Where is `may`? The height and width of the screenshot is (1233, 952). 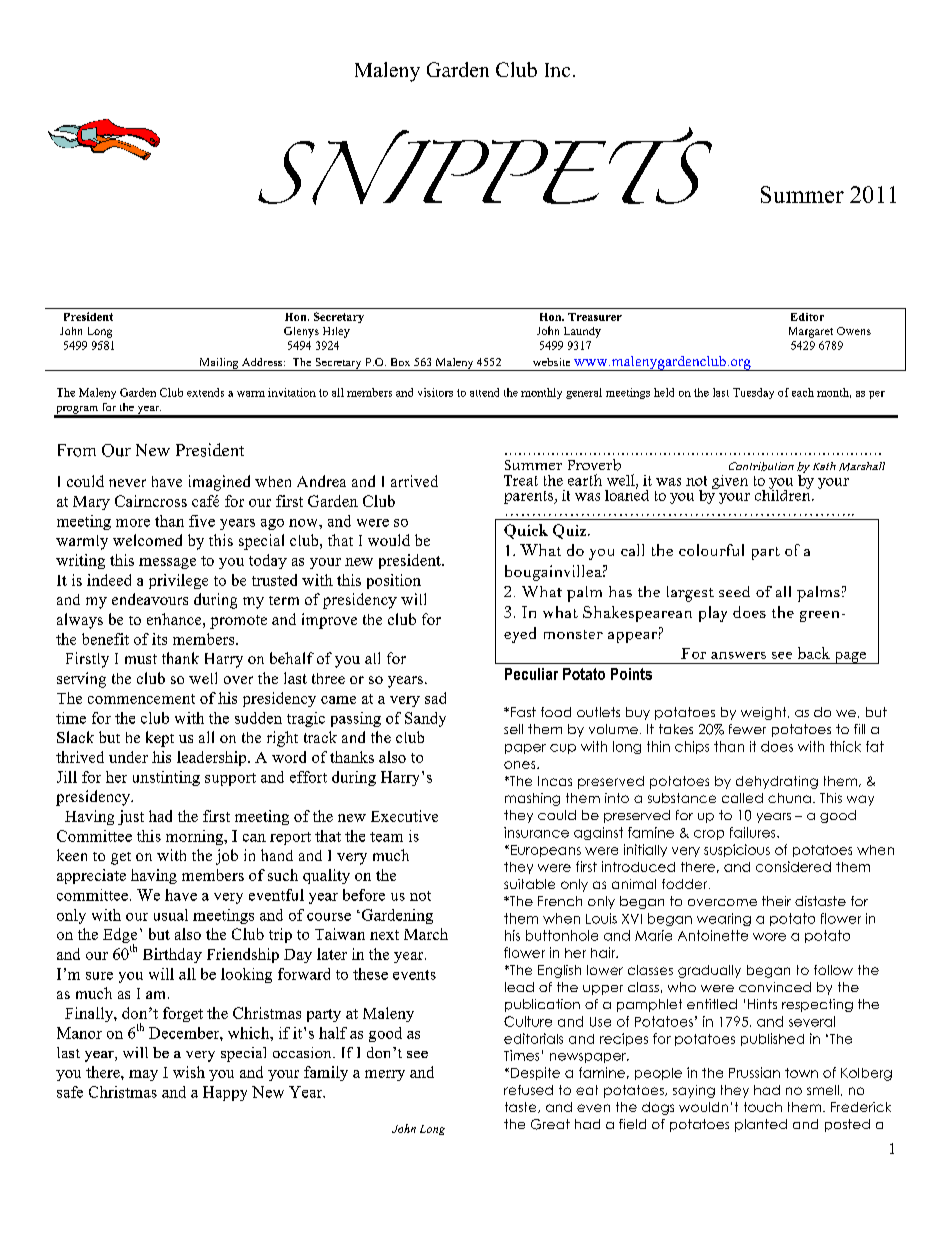
may is located at coordinates (143, 1075).
